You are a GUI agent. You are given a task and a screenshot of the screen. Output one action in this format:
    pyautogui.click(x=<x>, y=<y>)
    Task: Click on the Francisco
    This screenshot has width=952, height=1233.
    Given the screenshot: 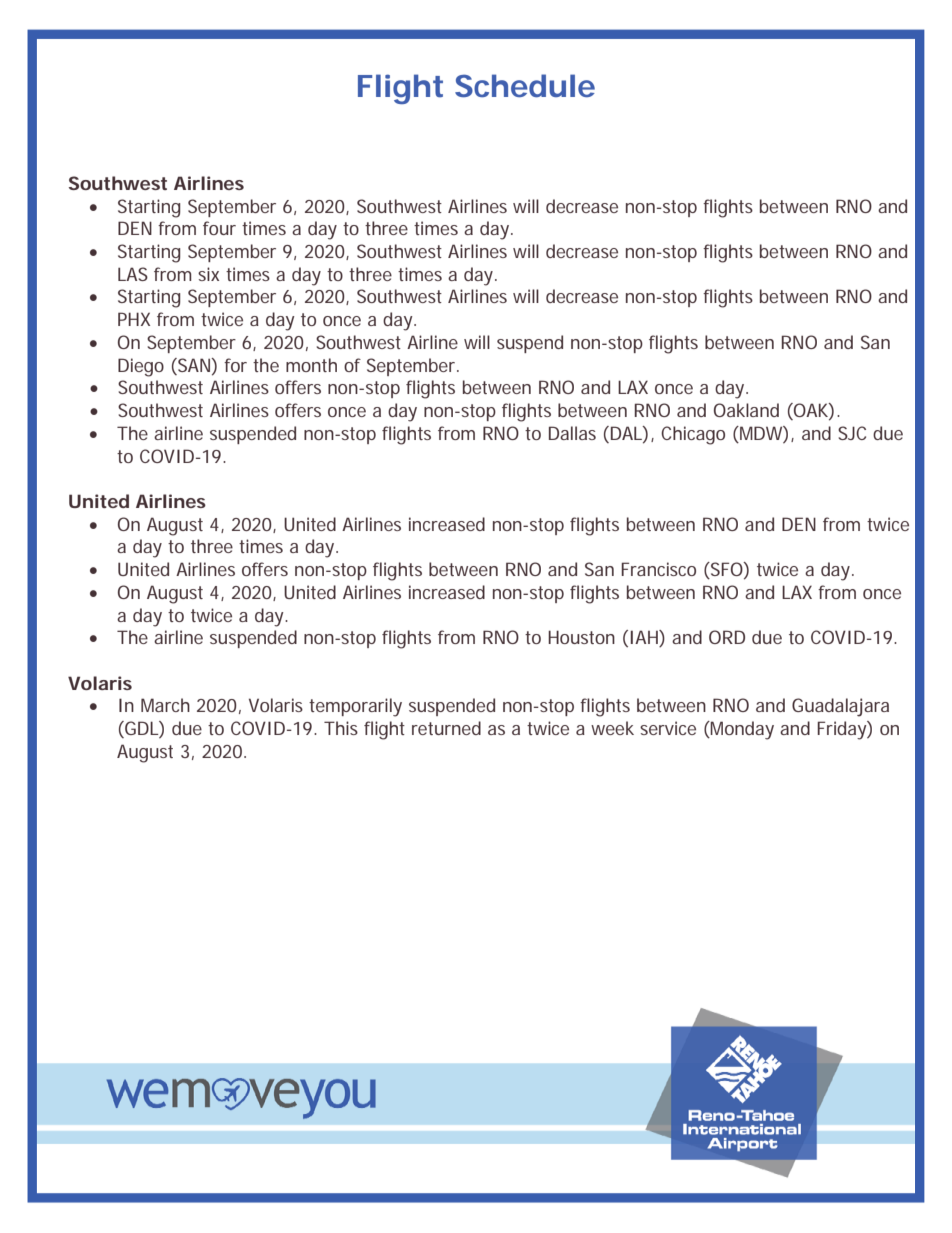 What is the action you would take?
    pyautogui.click(x=658, y=569)
